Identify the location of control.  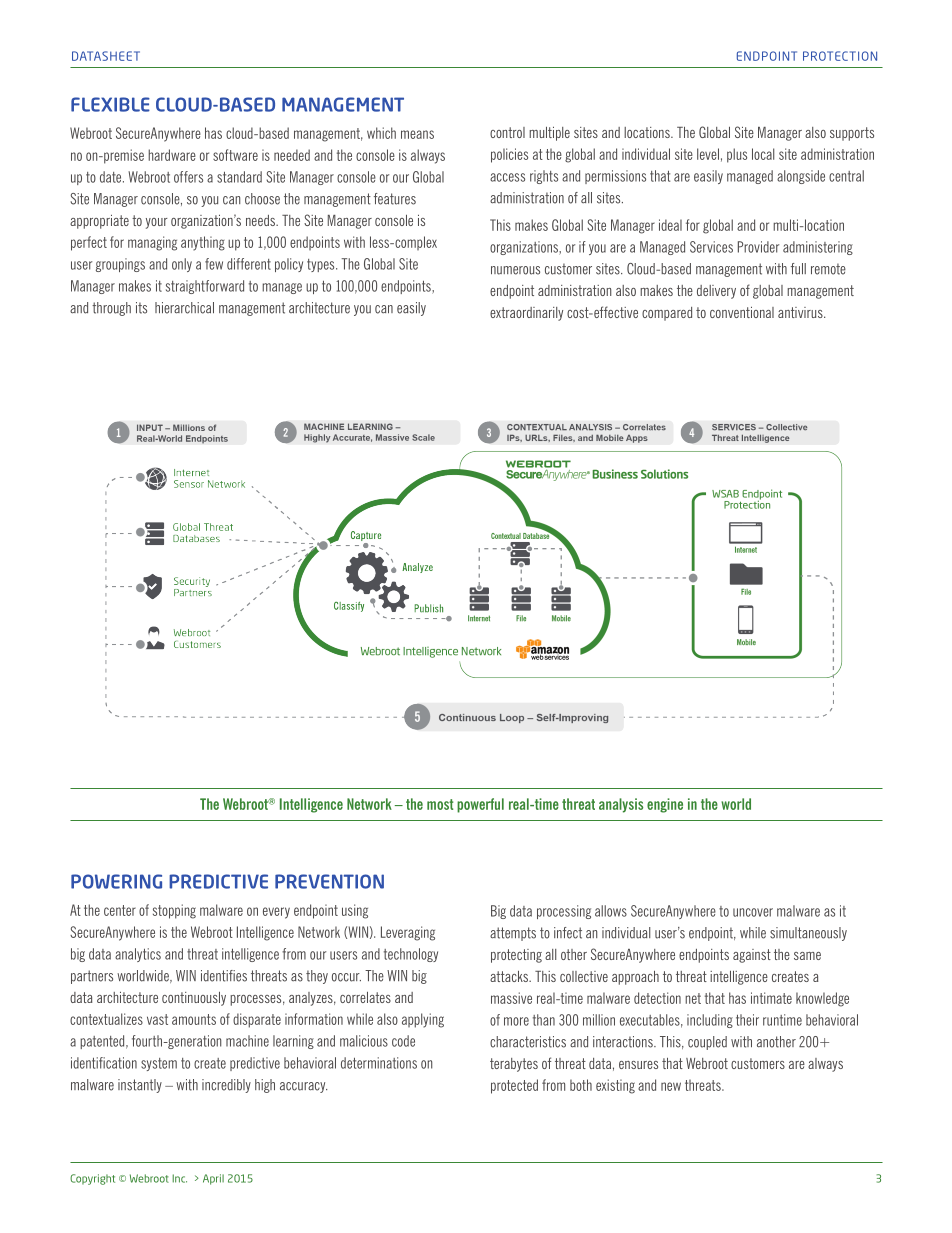
(507, 132).
